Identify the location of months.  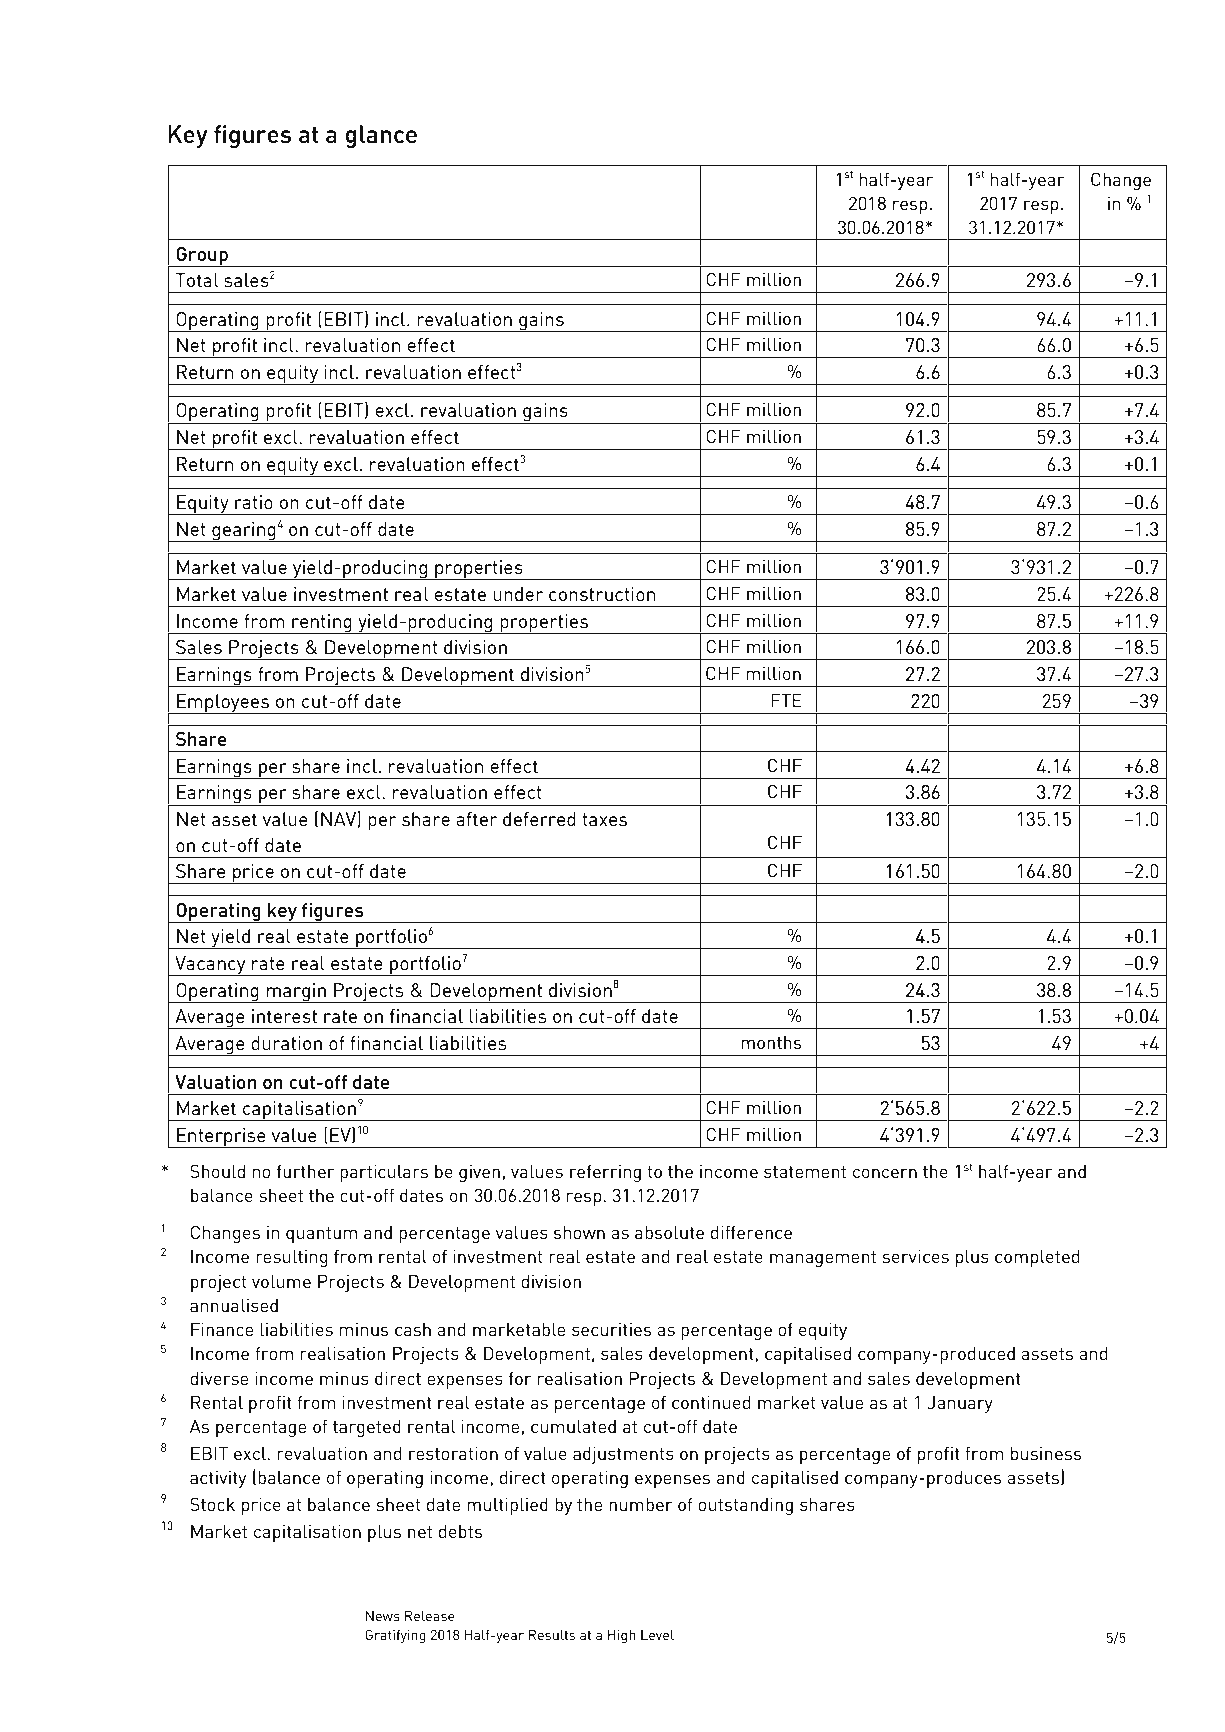
(771, 1042).
